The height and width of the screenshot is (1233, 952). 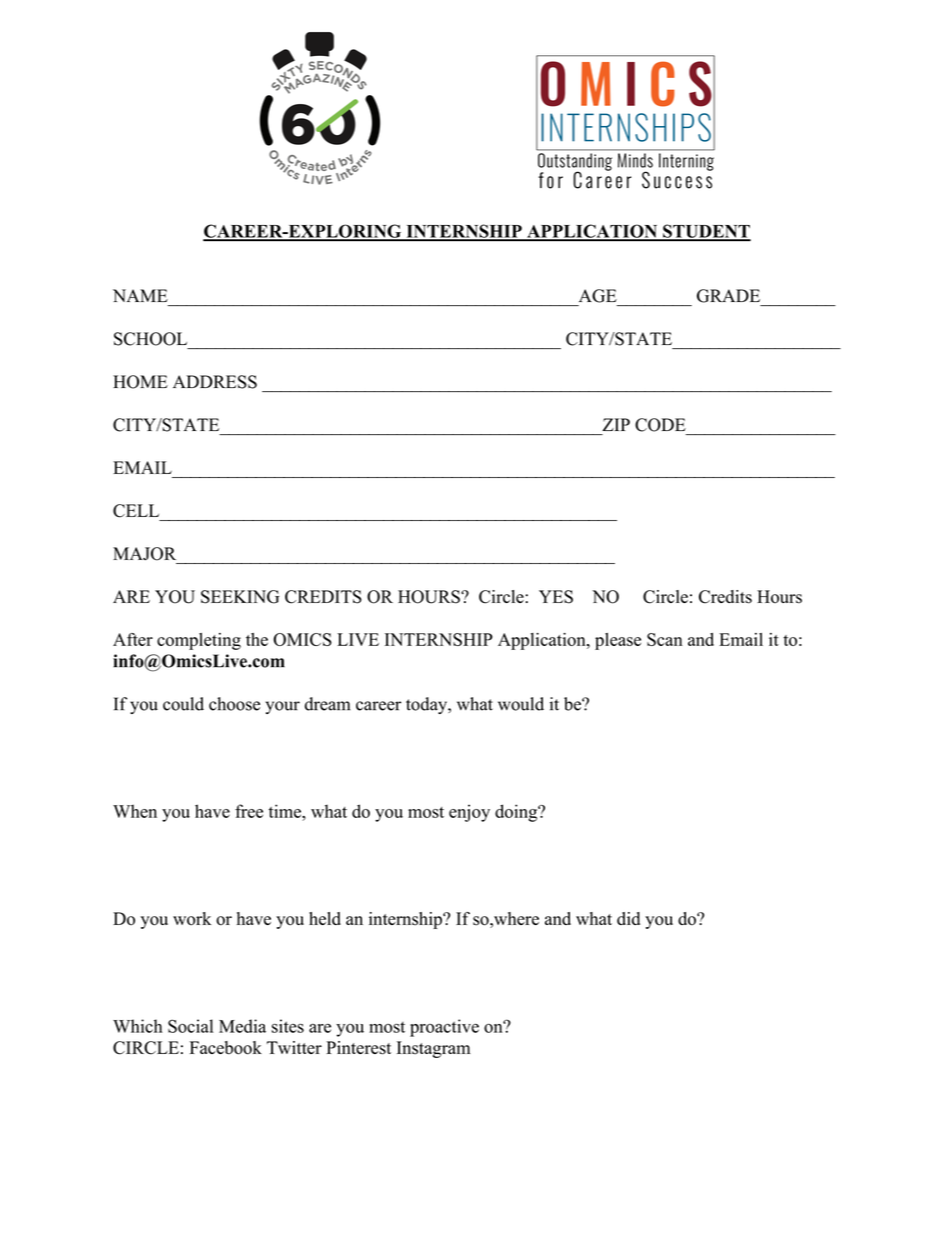 I want to click on ADDRESS, so click(x=215, y=382).
